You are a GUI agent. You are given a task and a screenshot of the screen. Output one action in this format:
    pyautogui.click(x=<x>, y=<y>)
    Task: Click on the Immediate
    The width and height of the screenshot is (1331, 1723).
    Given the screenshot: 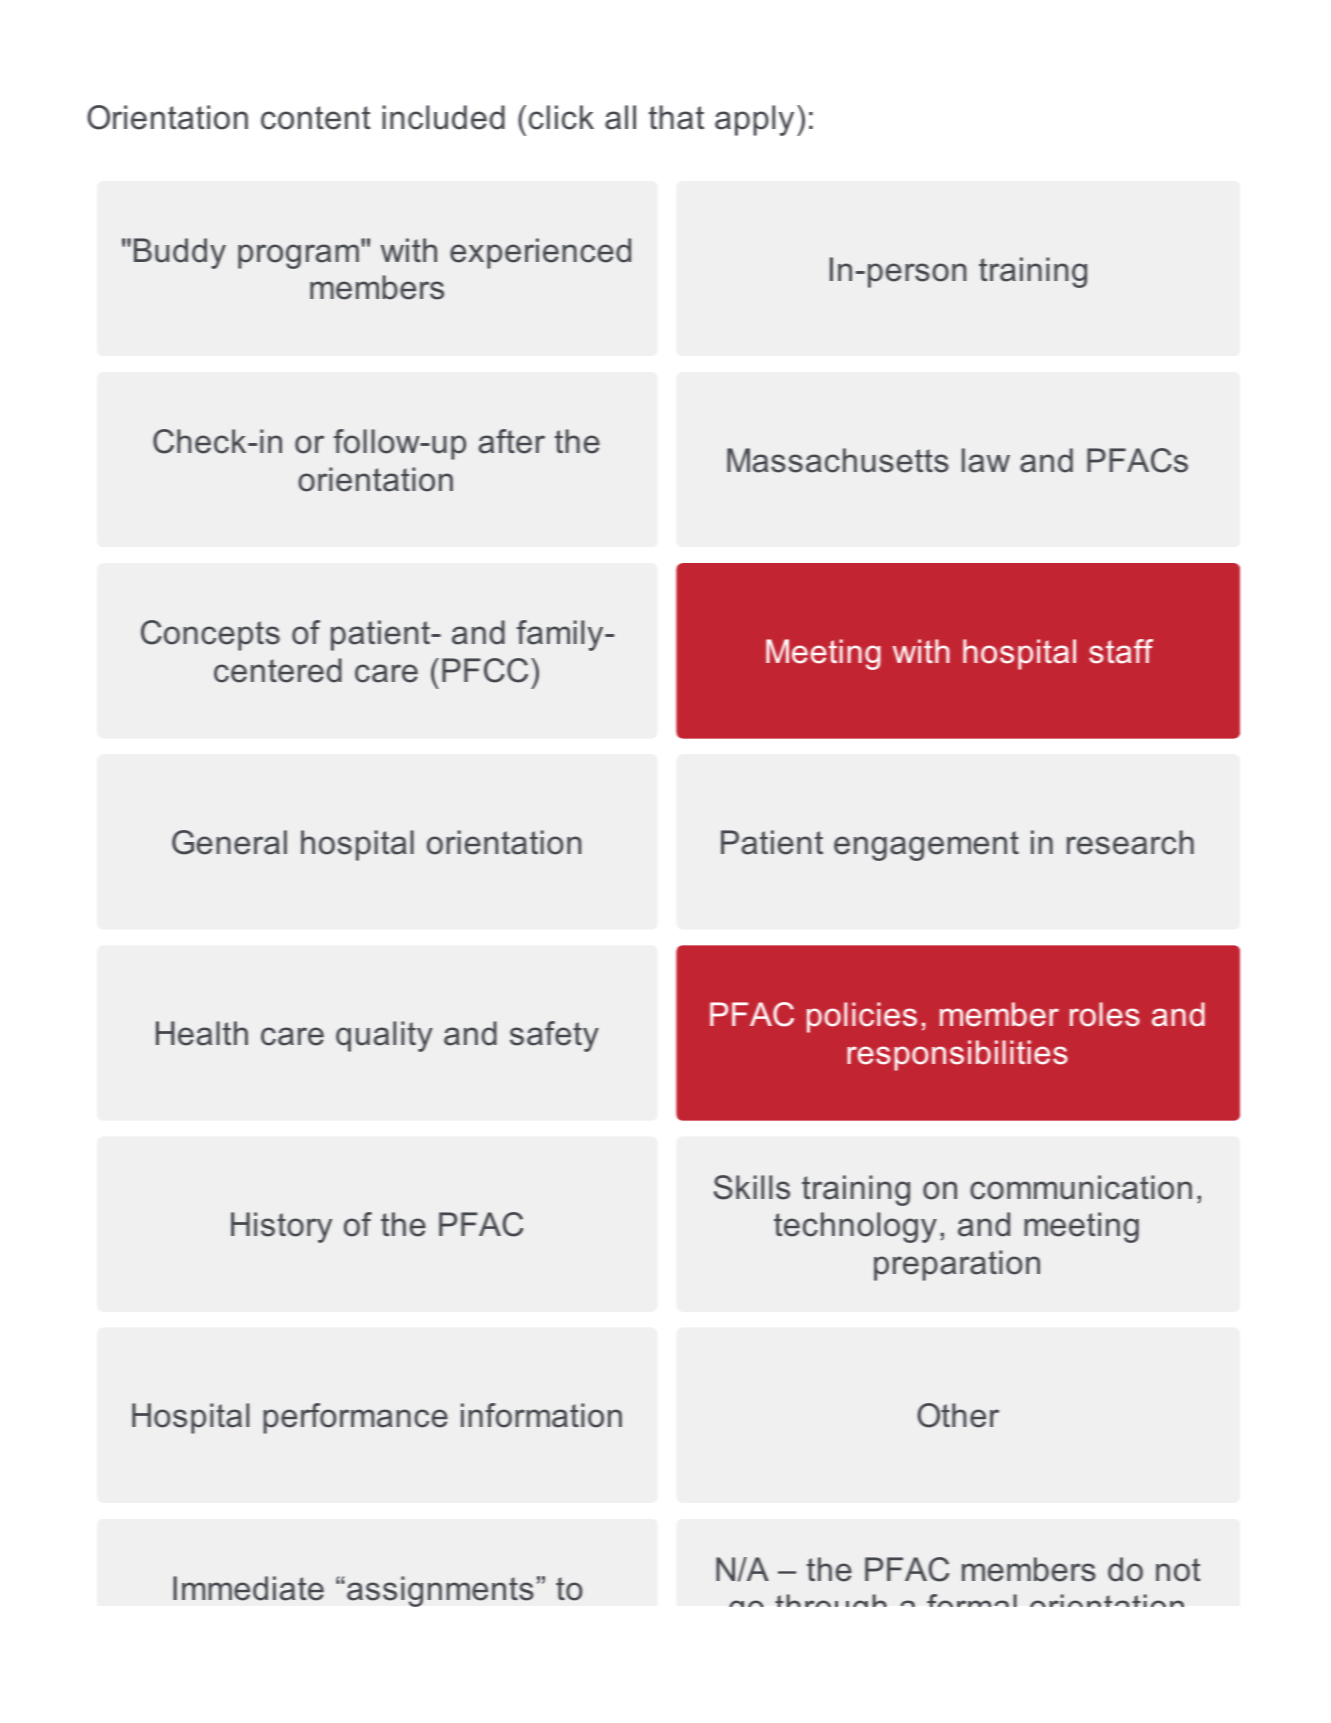 What is the action you would take?
    pyautogui.click(x=248, y=1588)
